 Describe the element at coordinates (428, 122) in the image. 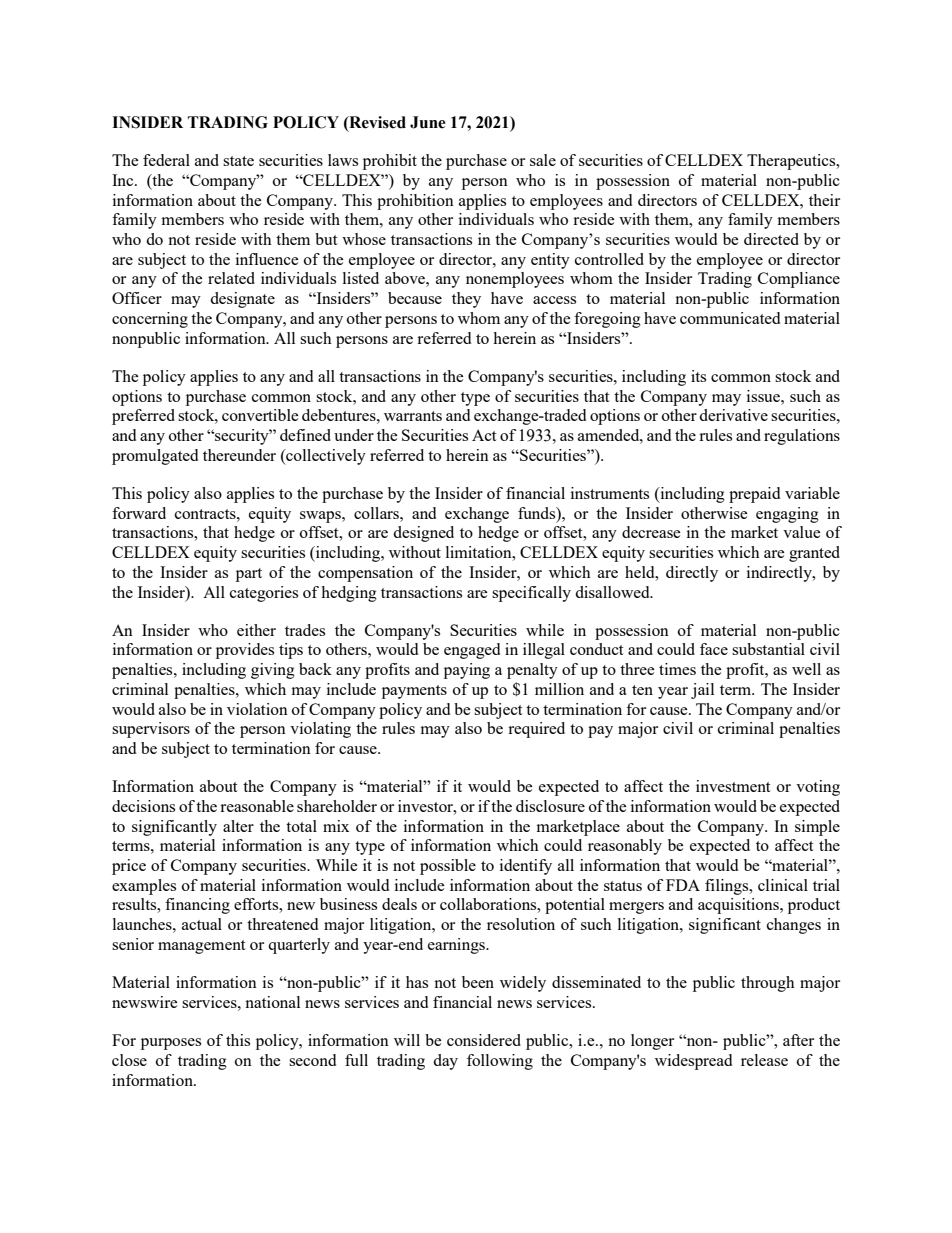

I see `June` at that location.
